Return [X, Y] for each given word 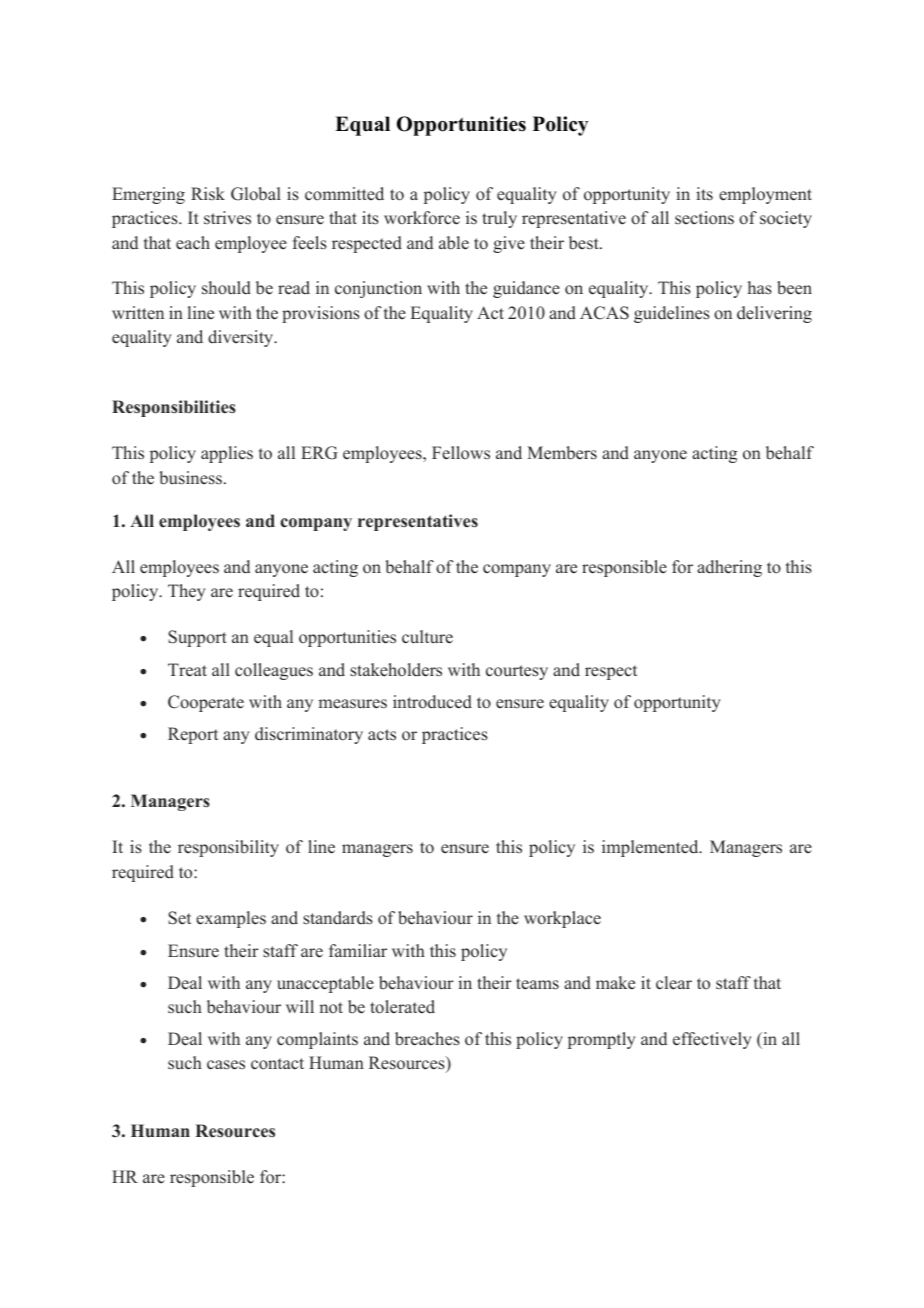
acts [382, 735]
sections [704, 218]
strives [227, 218]
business [190, 478]
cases [226, 1065]
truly [499, 219]
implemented [651, 848]
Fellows [461, 453]
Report [193, 735]
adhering [729, 568]
